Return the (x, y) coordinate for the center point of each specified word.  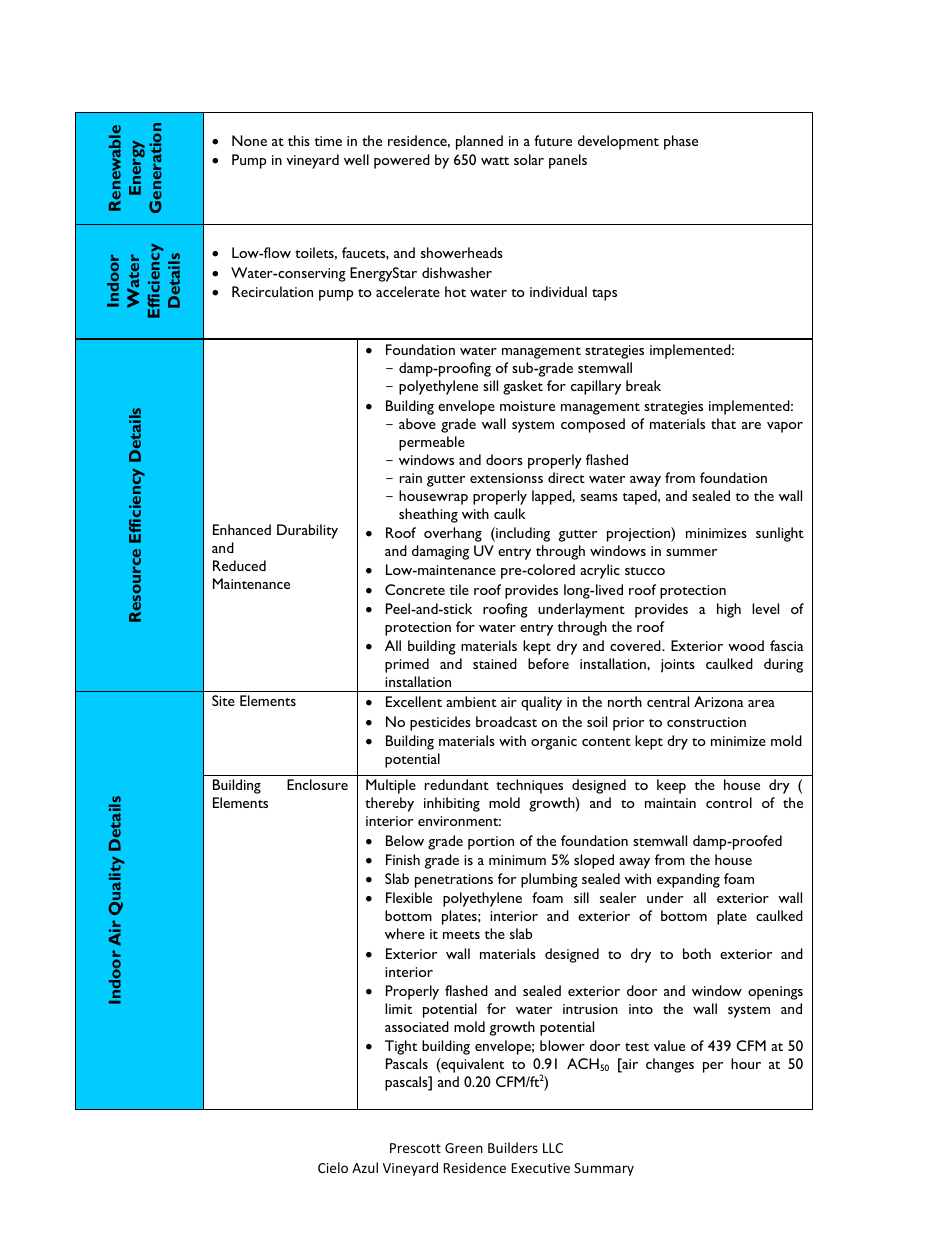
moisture (527, 406)
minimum (517, 860)
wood (746, 645)
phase (681, 142)
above (417, 423)
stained (495, 663)
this (299, 140)
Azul (365, 1167)
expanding (688, 880)
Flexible (409, 897)
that (723, 423)
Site (223, 700)
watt (495, 161)
